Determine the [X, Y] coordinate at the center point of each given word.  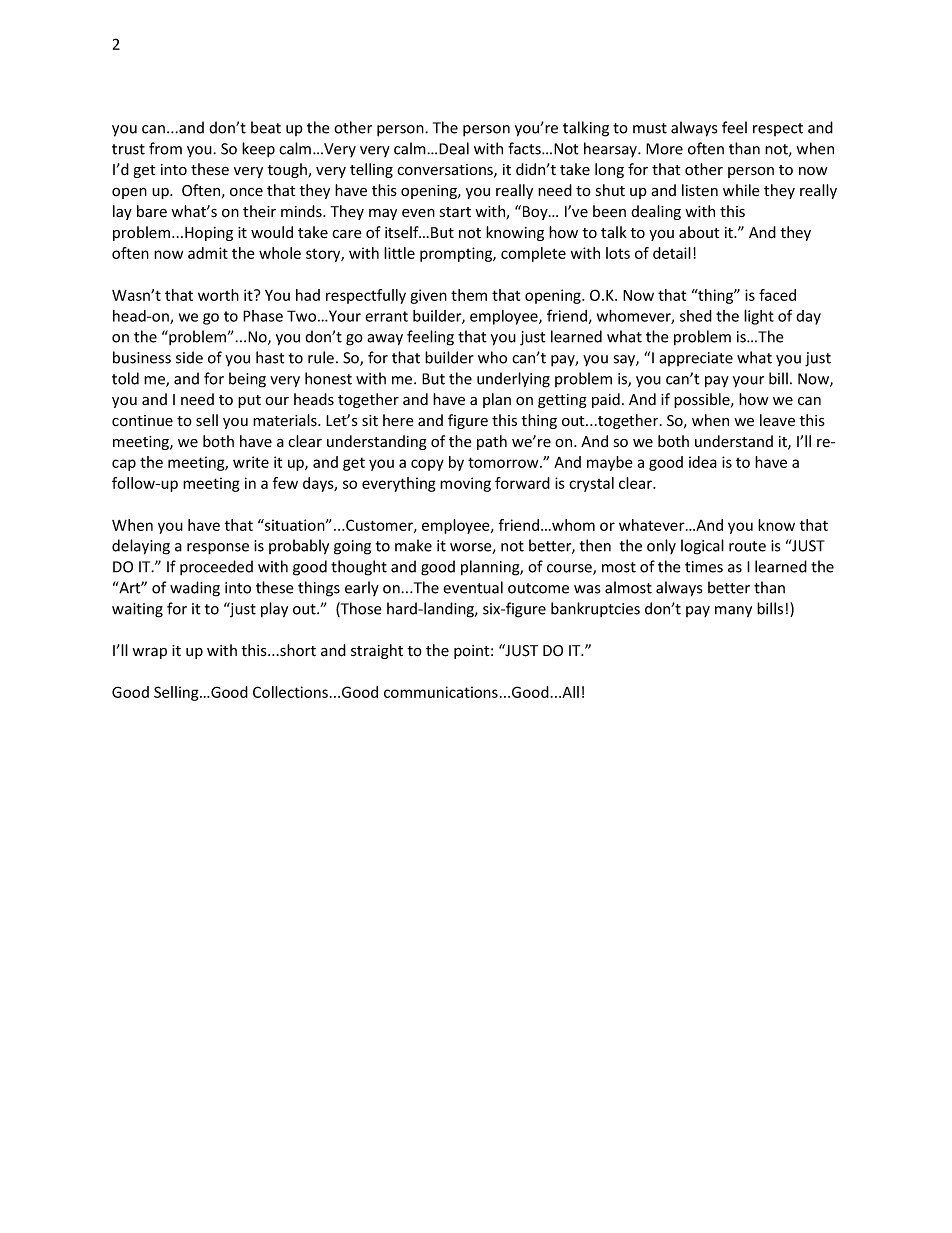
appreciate [696, 359]
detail [672, 253]
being [247, 380]
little [399, 253]
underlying [513, 380]
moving [465, 484]
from [165, 148]
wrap [149, 653]
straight [377, 651]
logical [702, 547]
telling [371, 170]
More [664, 149]
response [218, 549]
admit [208, 253]
